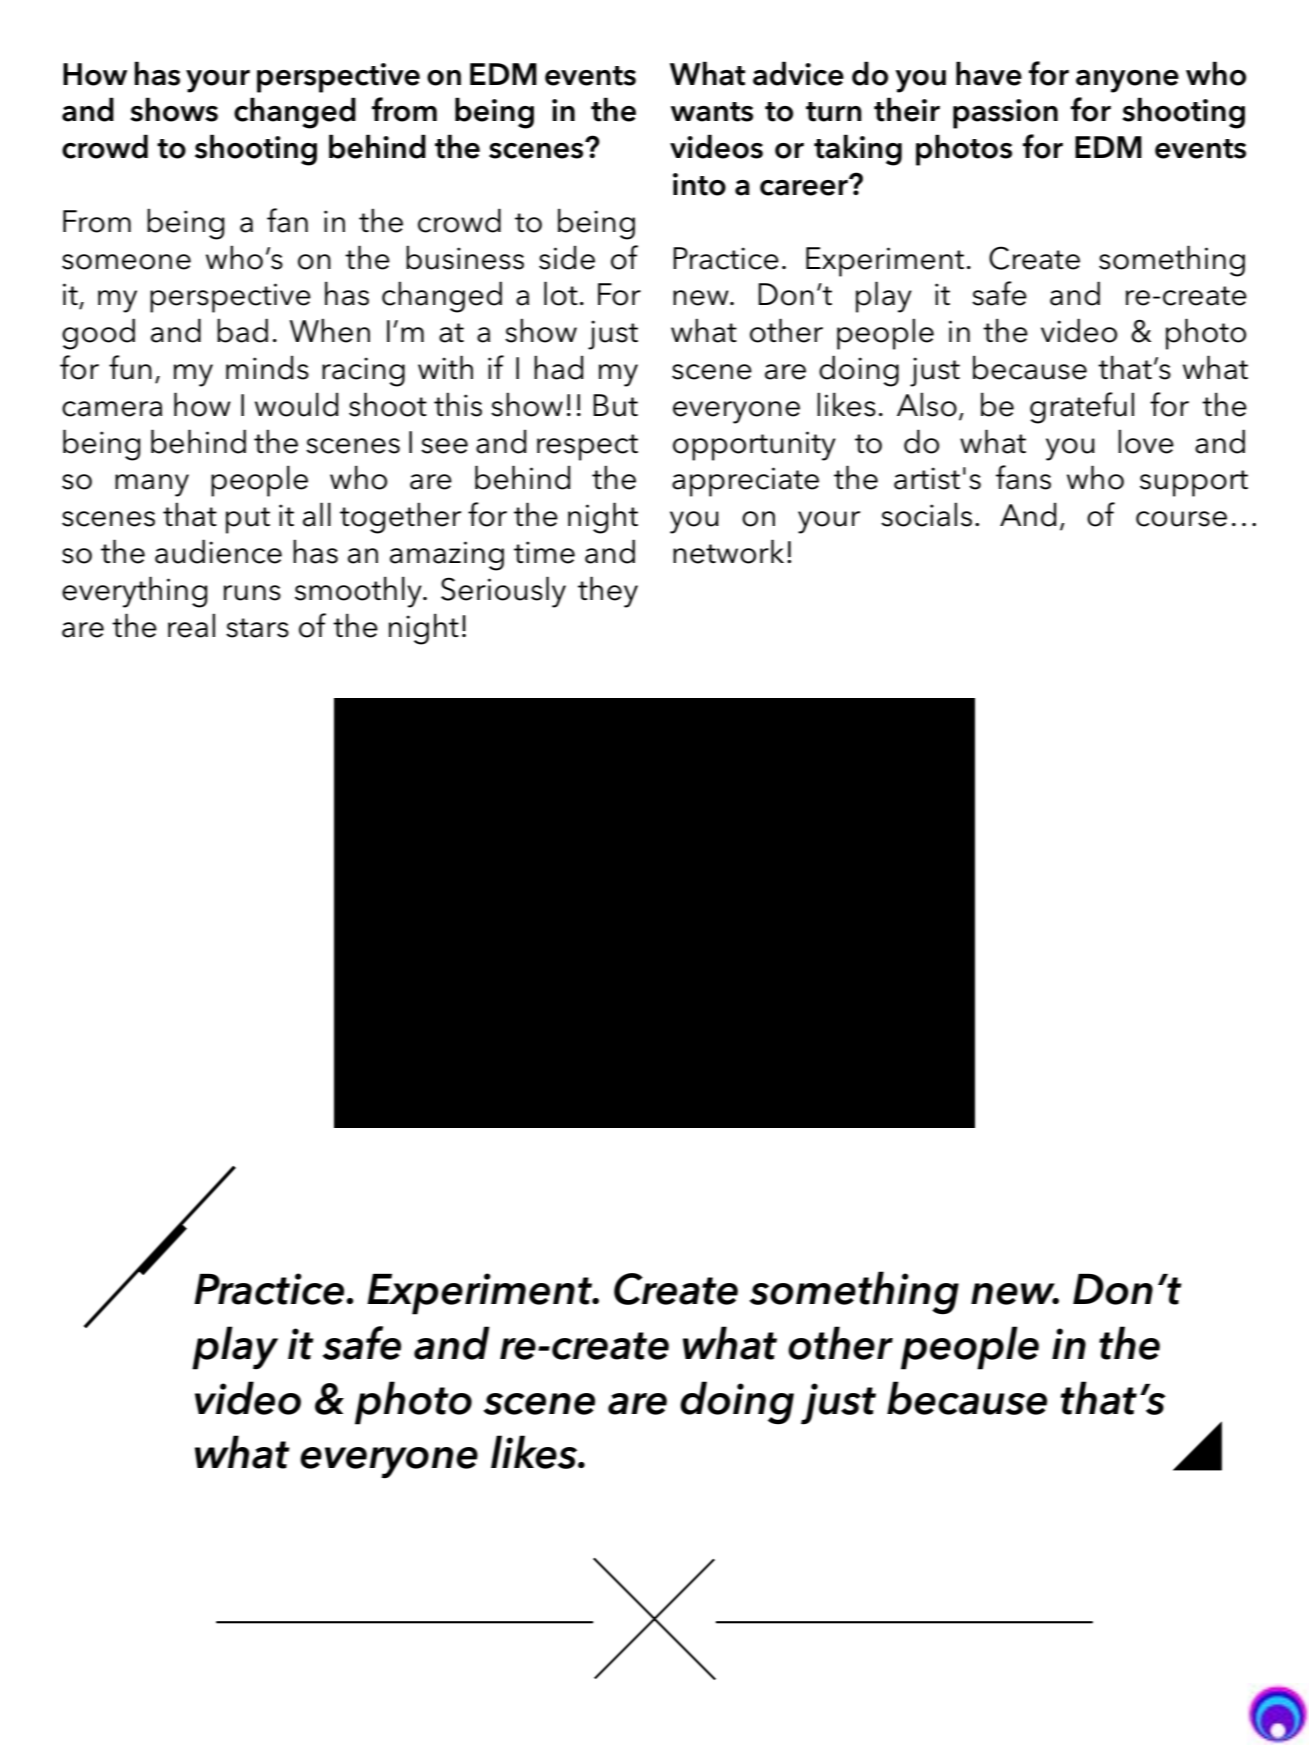 Image resolution: width=1309 pixels, height=1745 pixels. Describe the element at coordinates (296, 404) in the document. I see `would` at that location.
